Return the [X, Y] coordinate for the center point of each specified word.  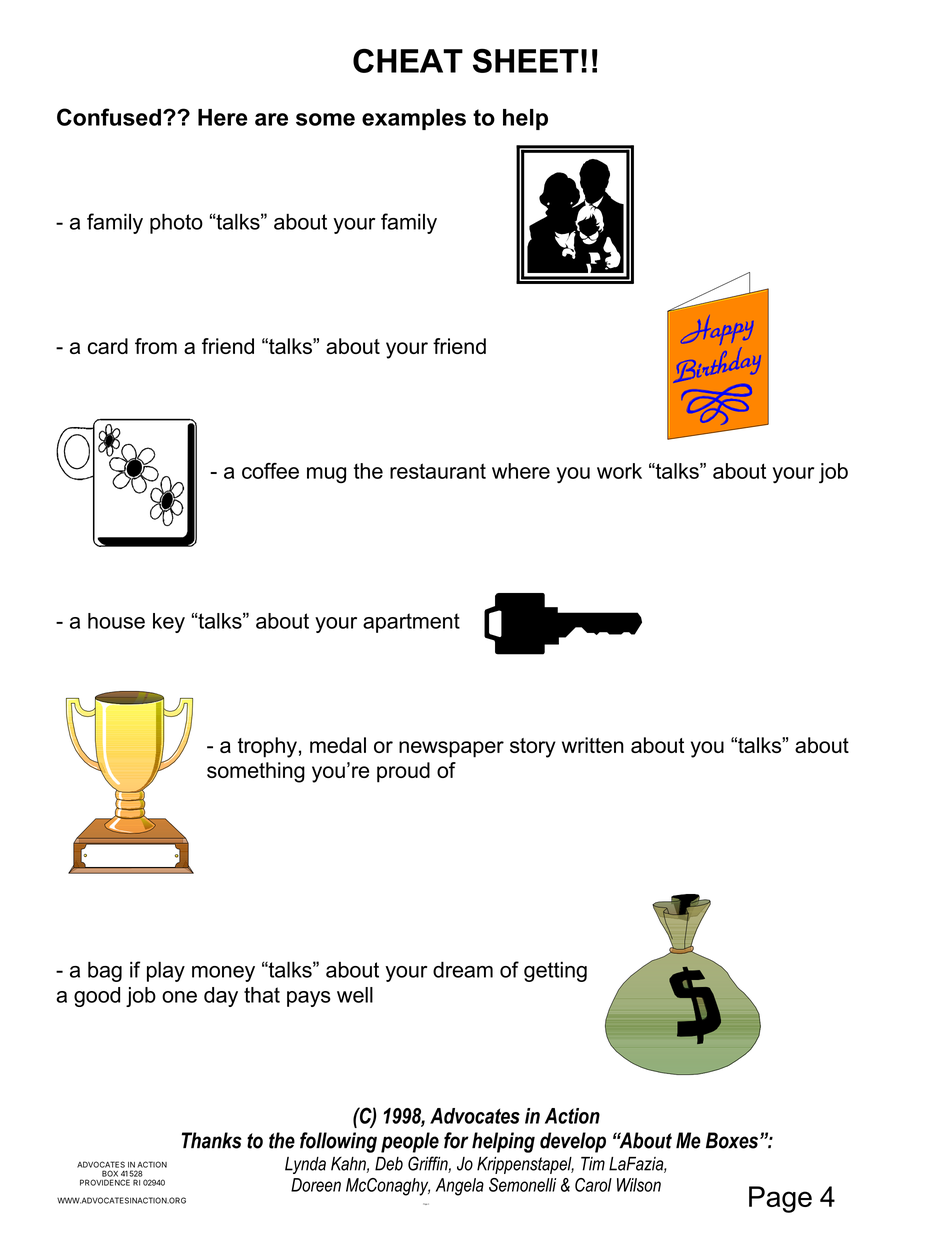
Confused [109, 117]
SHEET [526, 60]
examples [414, 119]
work [619, 471]
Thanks [212, 1140]
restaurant [438, 471]
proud [403, 772]
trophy [267, 747]
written [593, 745]
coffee [270, 471]
